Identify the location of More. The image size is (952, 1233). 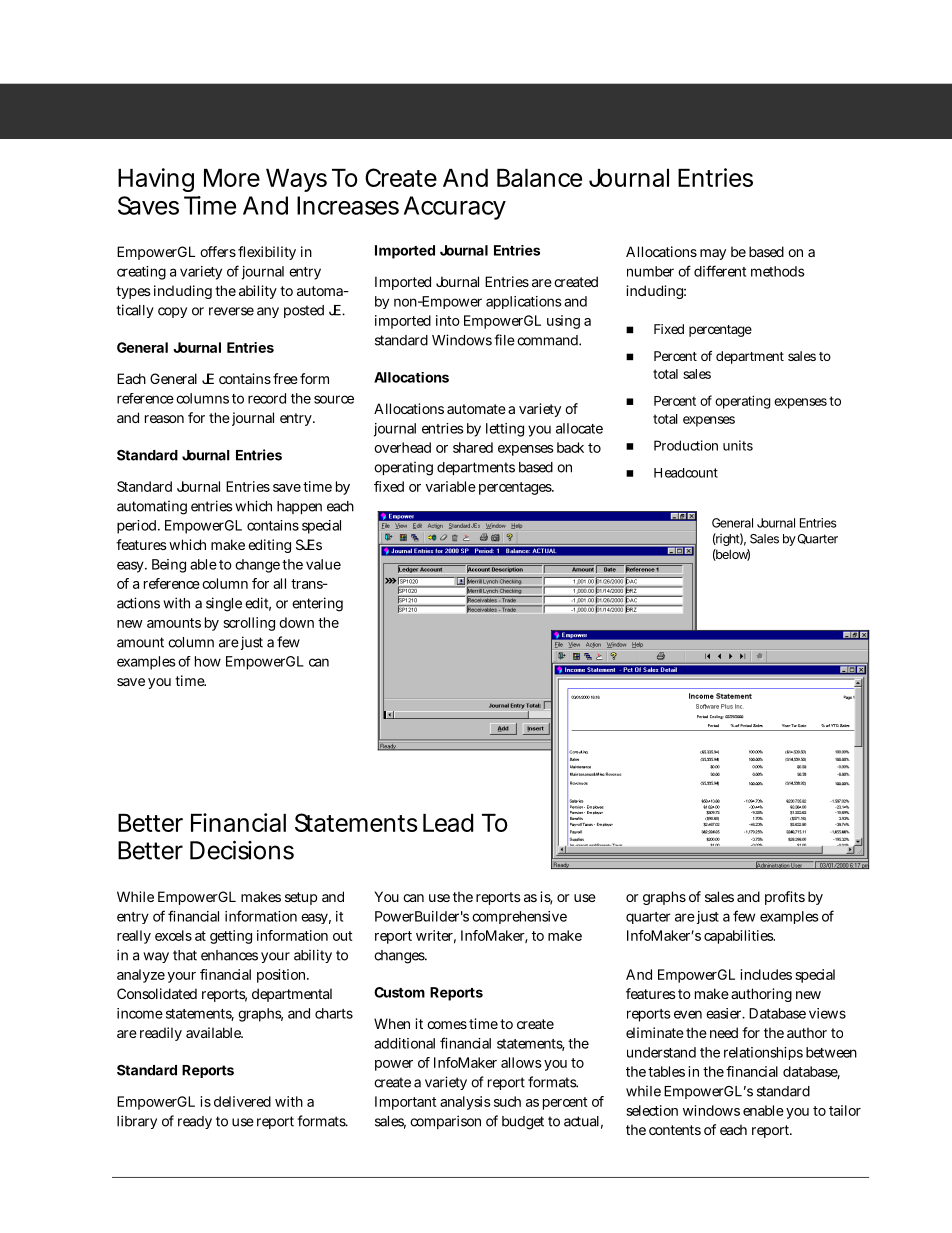
(232, 178).
